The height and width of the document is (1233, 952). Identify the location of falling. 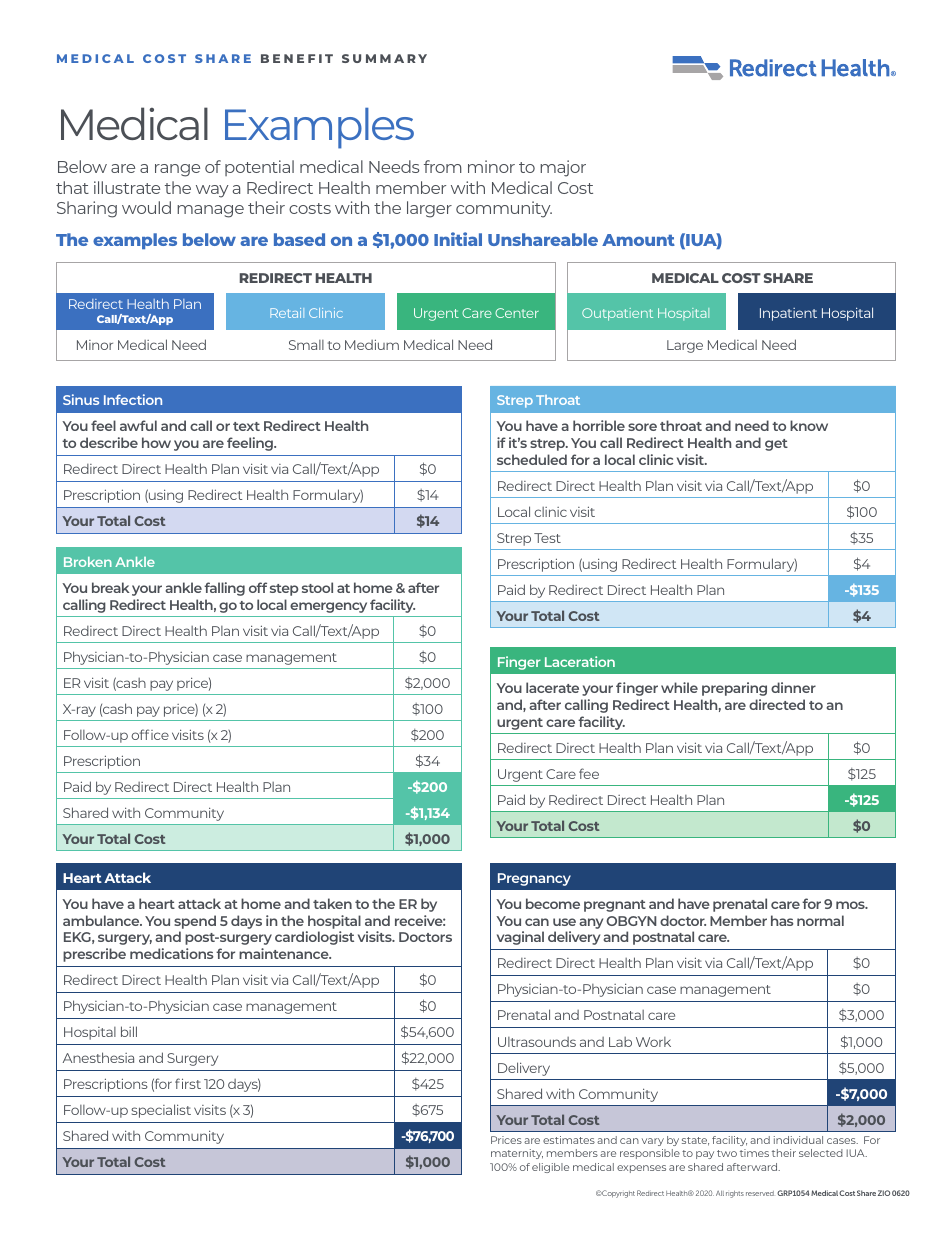
(224, 589).
